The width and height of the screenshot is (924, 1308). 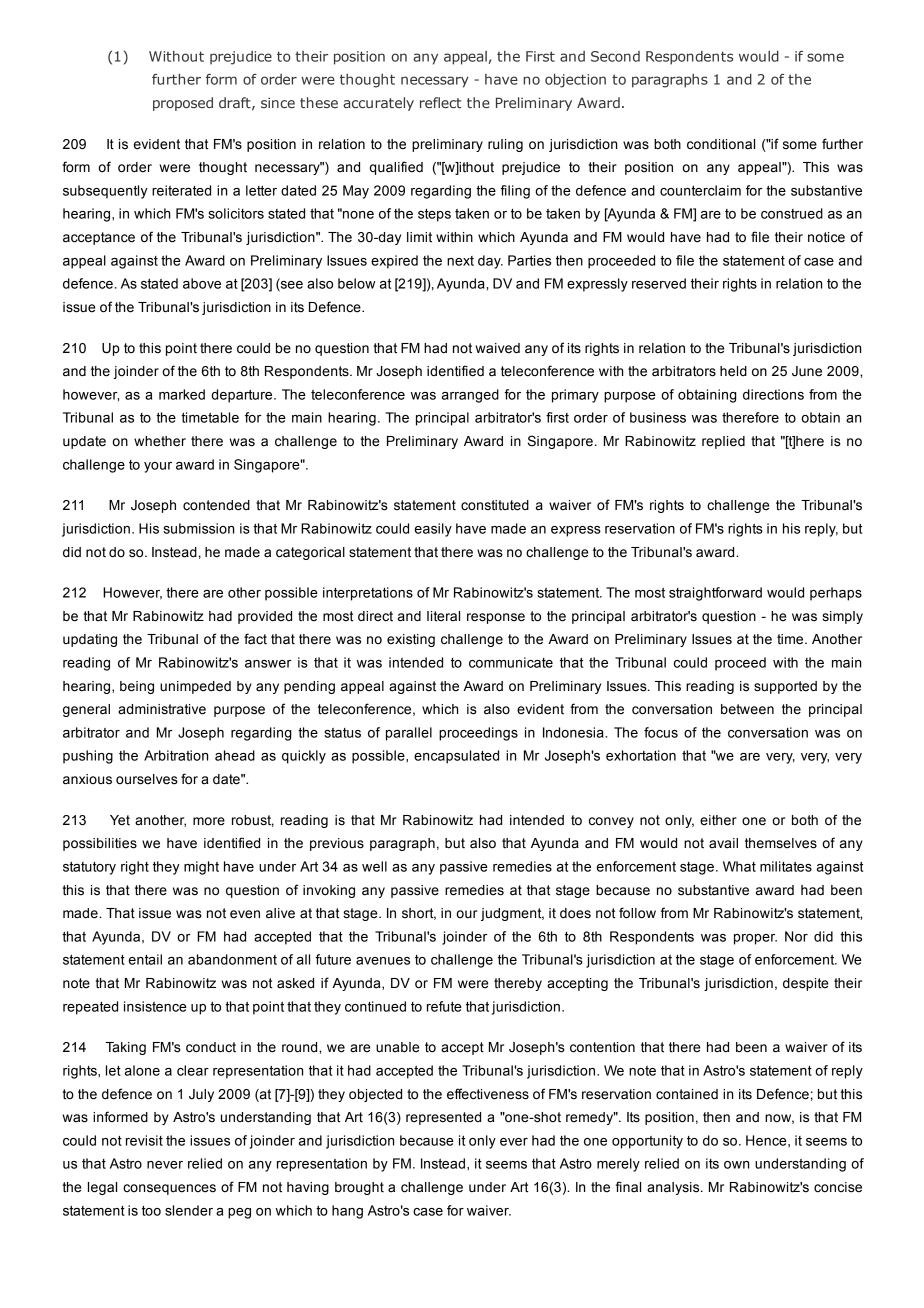 I want to click on well, so click(x=374, y=866).
